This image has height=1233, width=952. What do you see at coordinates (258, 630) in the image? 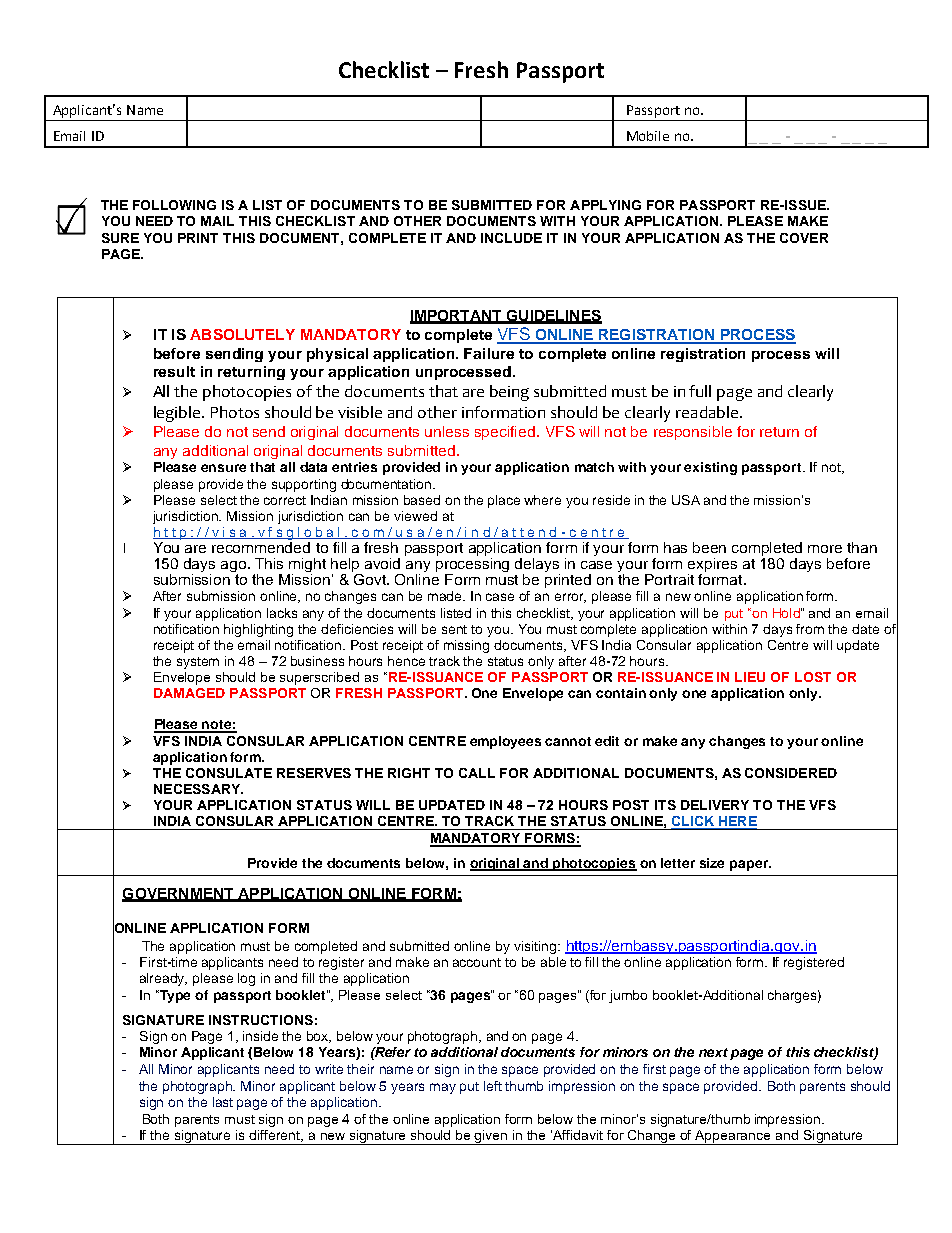
I see `highlighting` at bounding box center [258, 630].
